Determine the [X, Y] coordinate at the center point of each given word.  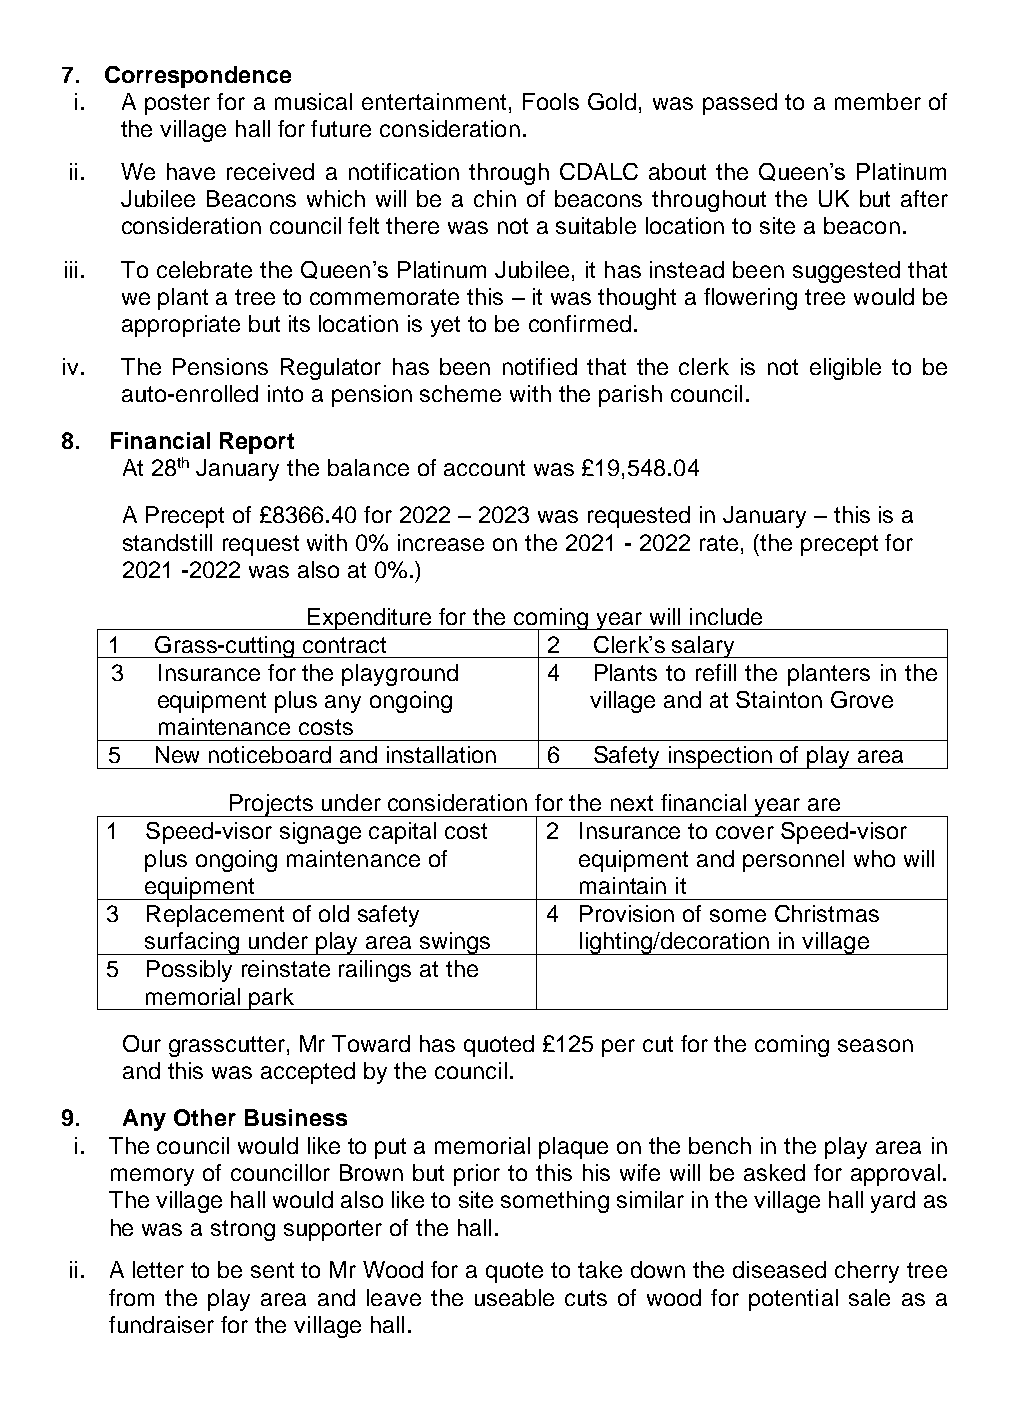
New [177, 754]
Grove [862, 699]
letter [158, 1269]
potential [793, 1300]
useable [514, 1297]
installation [441, 754]
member [878, 101]
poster [177, 104]
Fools [551, 101]
